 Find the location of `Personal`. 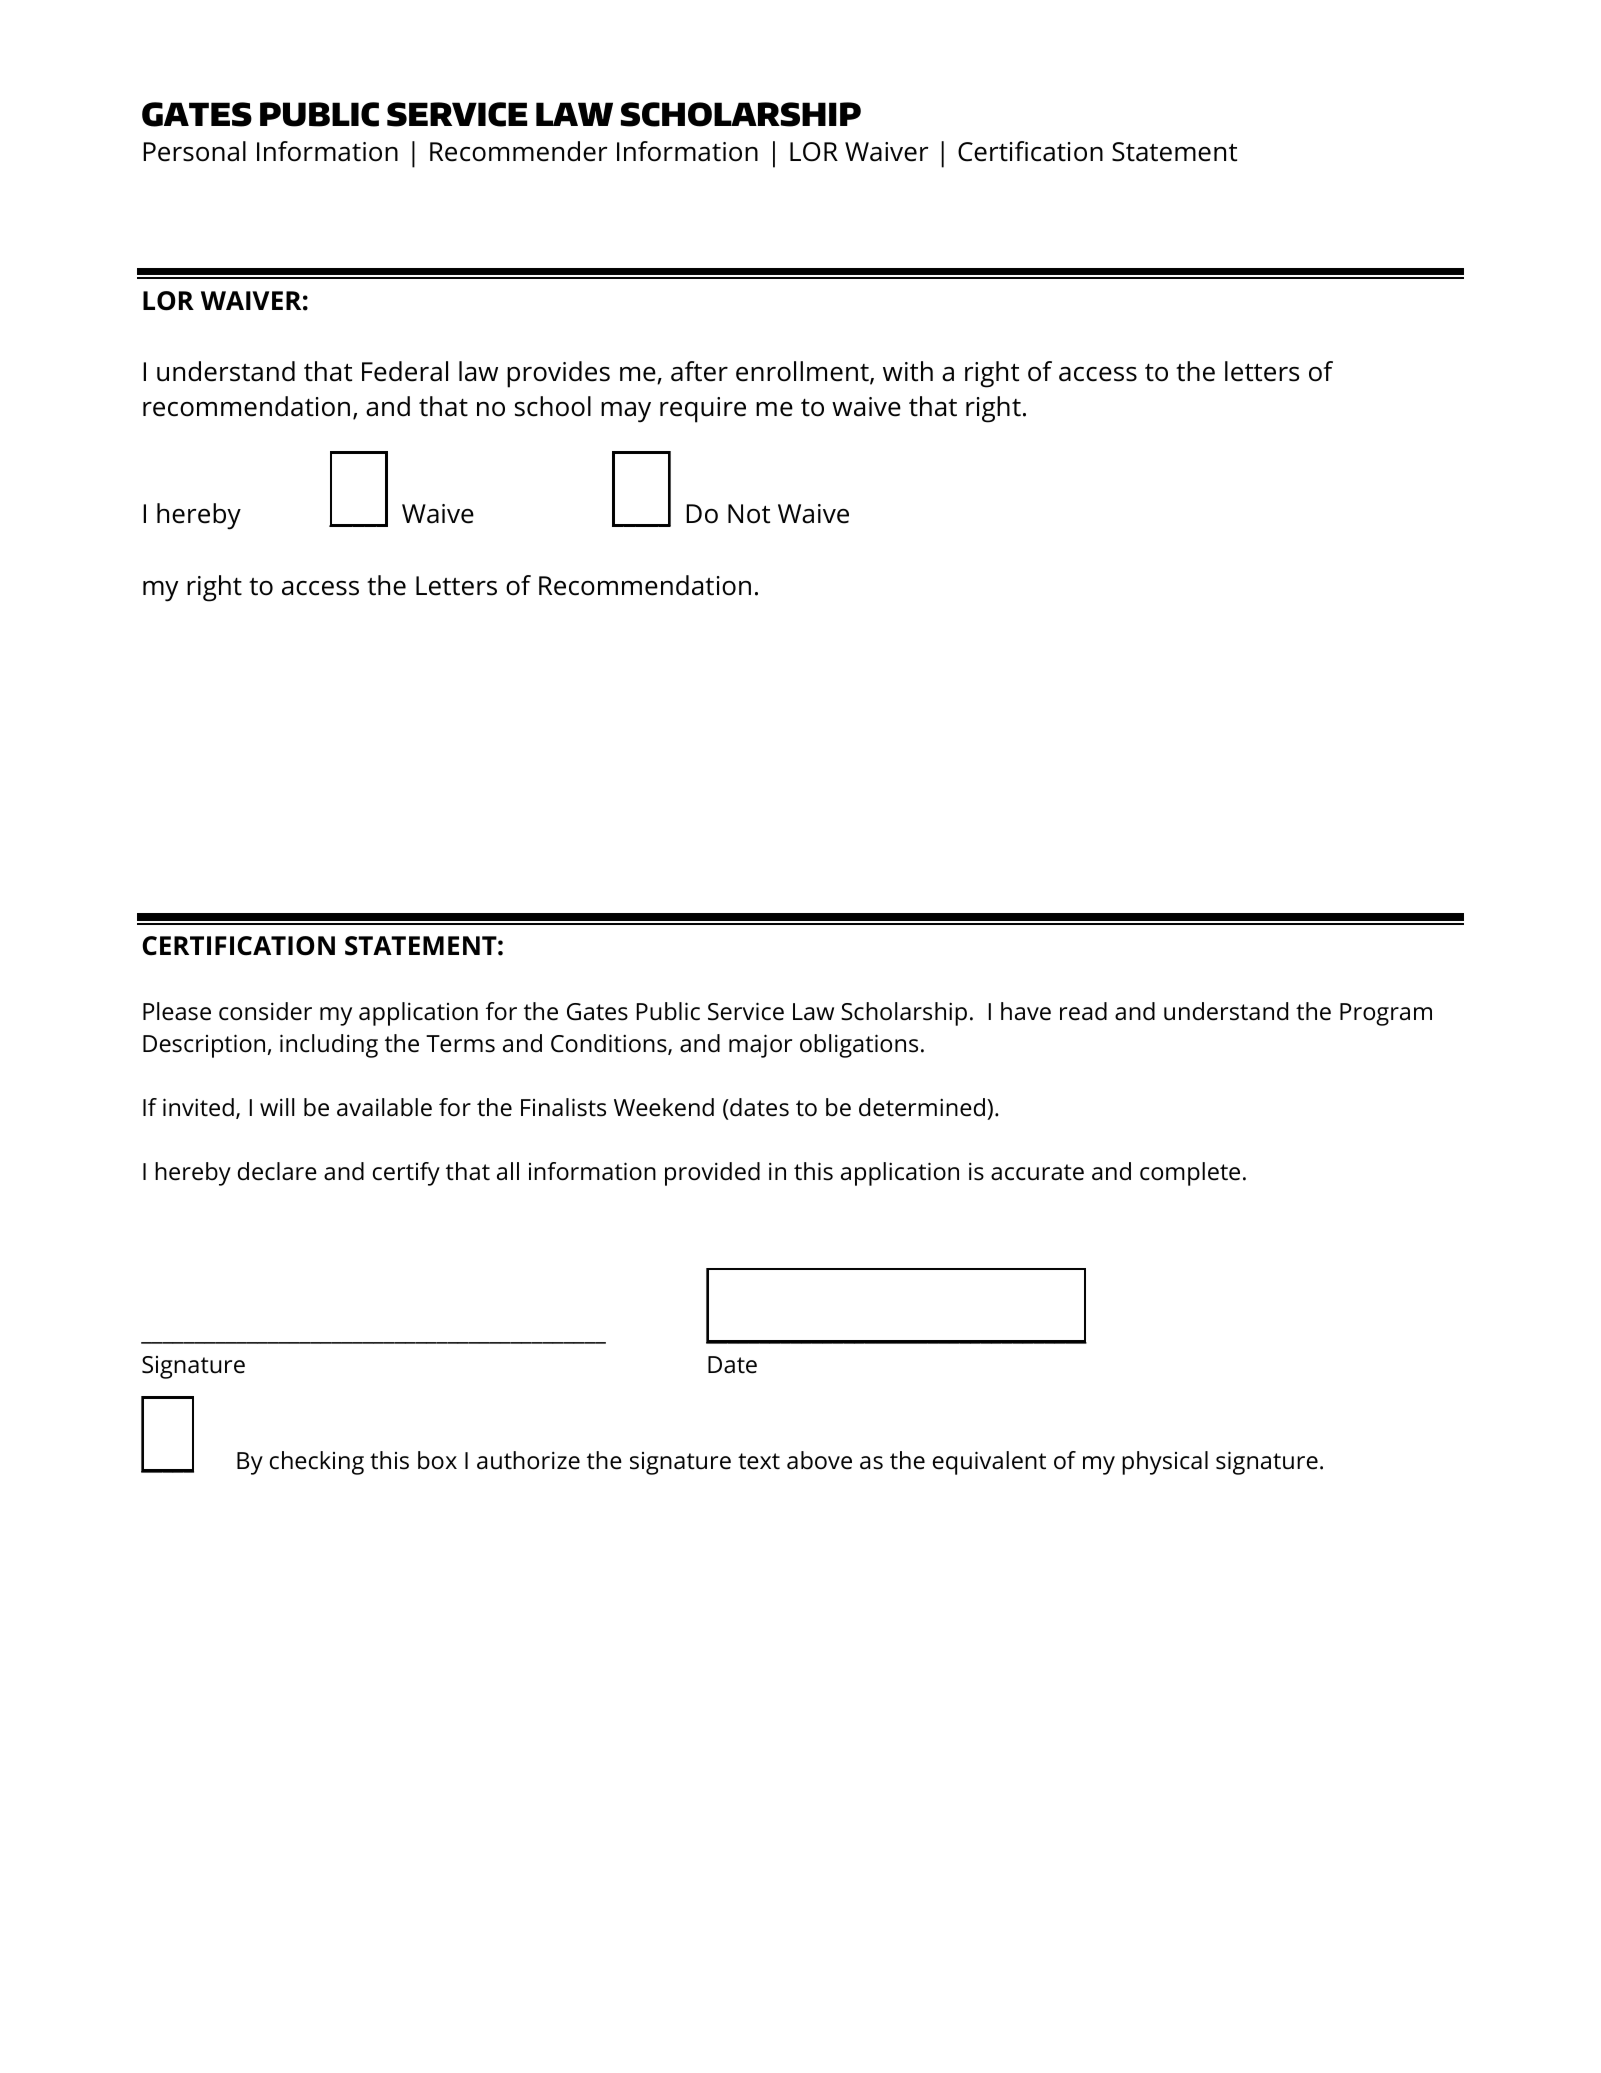

Personal is located at coordinates (194, 151).
